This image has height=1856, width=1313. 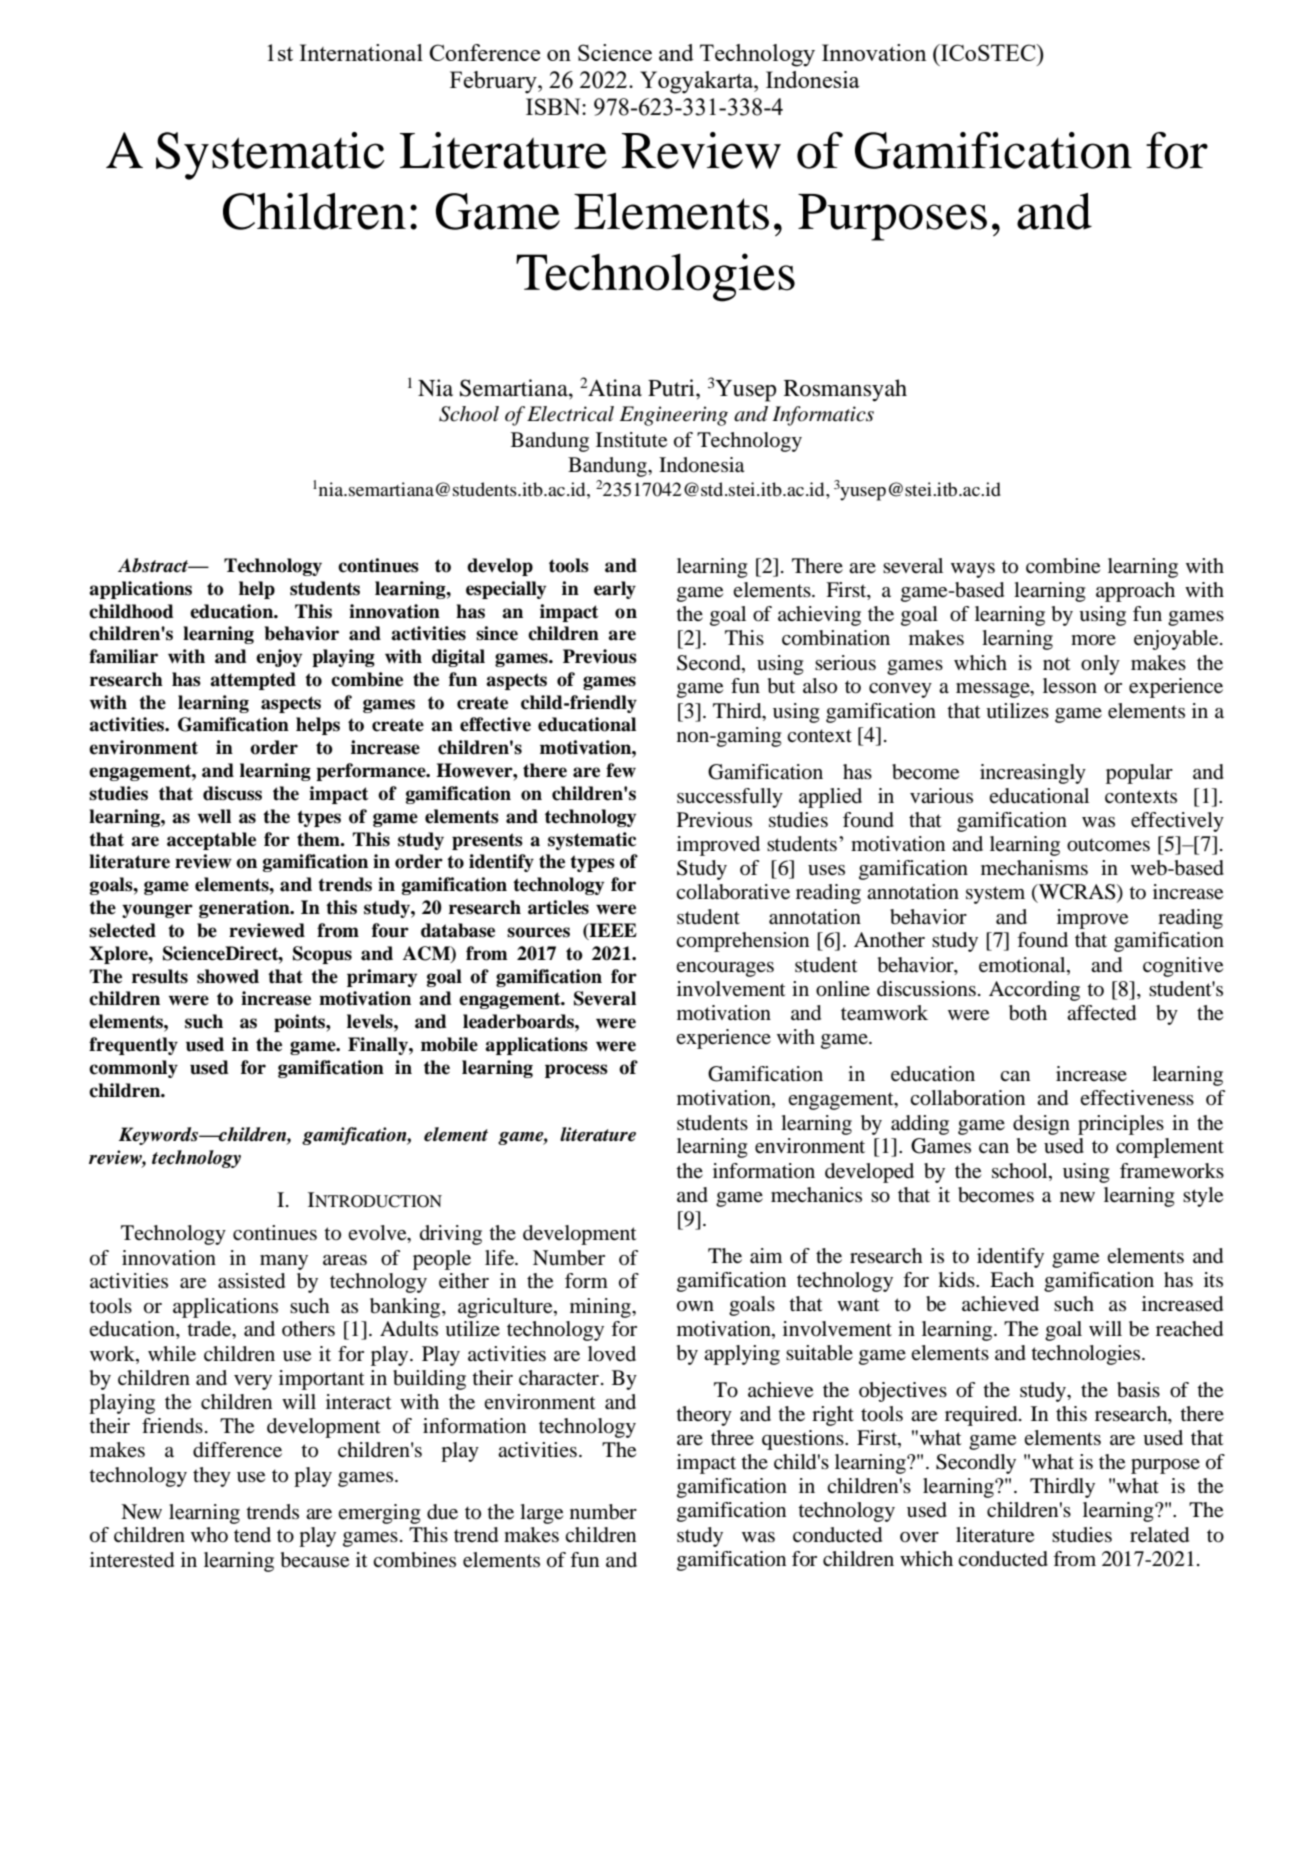 I want to click on tend, so click(x=252, y=1535).
